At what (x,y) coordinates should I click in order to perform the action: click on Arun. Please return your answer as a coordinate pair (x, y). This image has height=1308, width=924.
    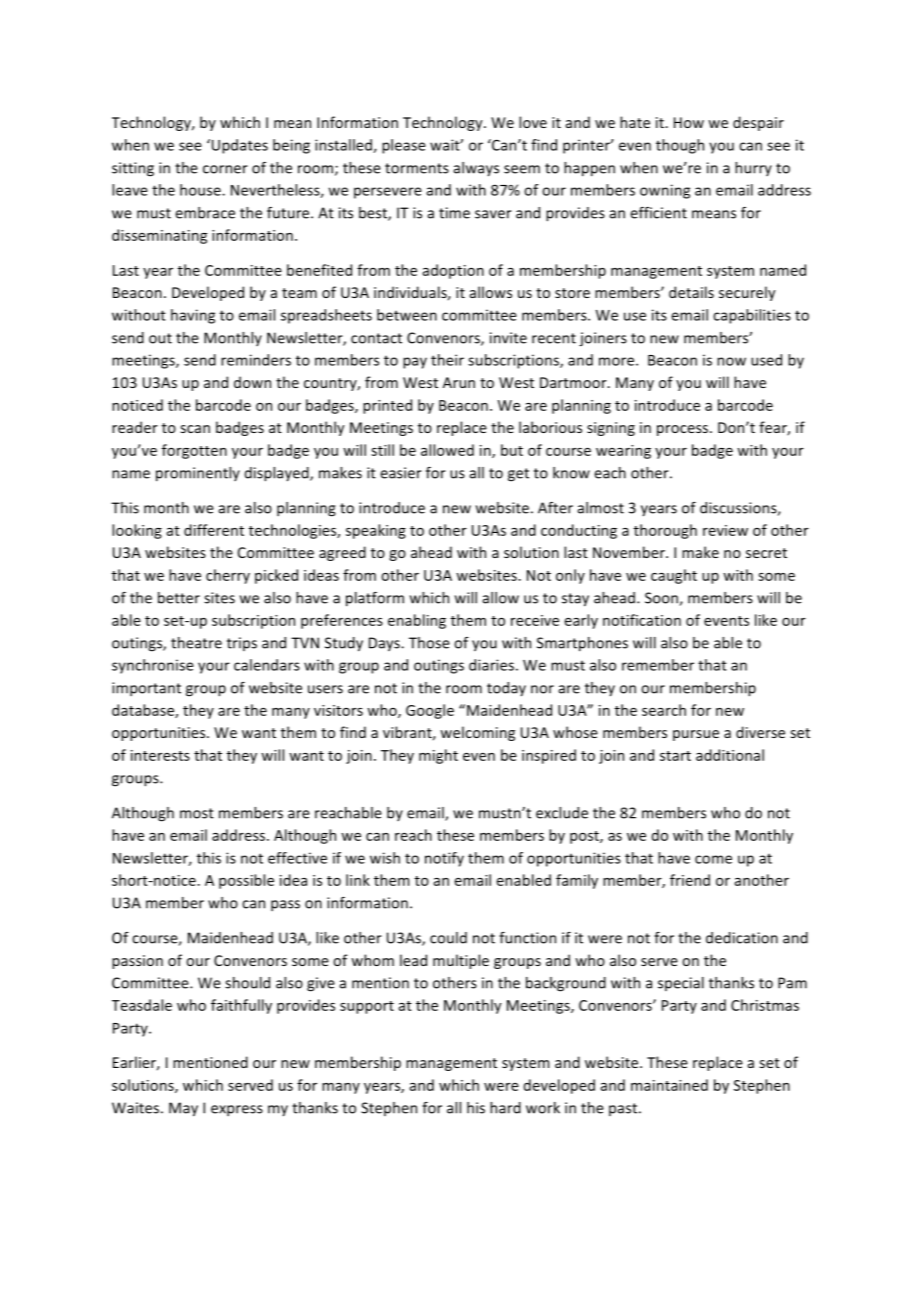
    Looking at the image, I should click on (459, 382).
